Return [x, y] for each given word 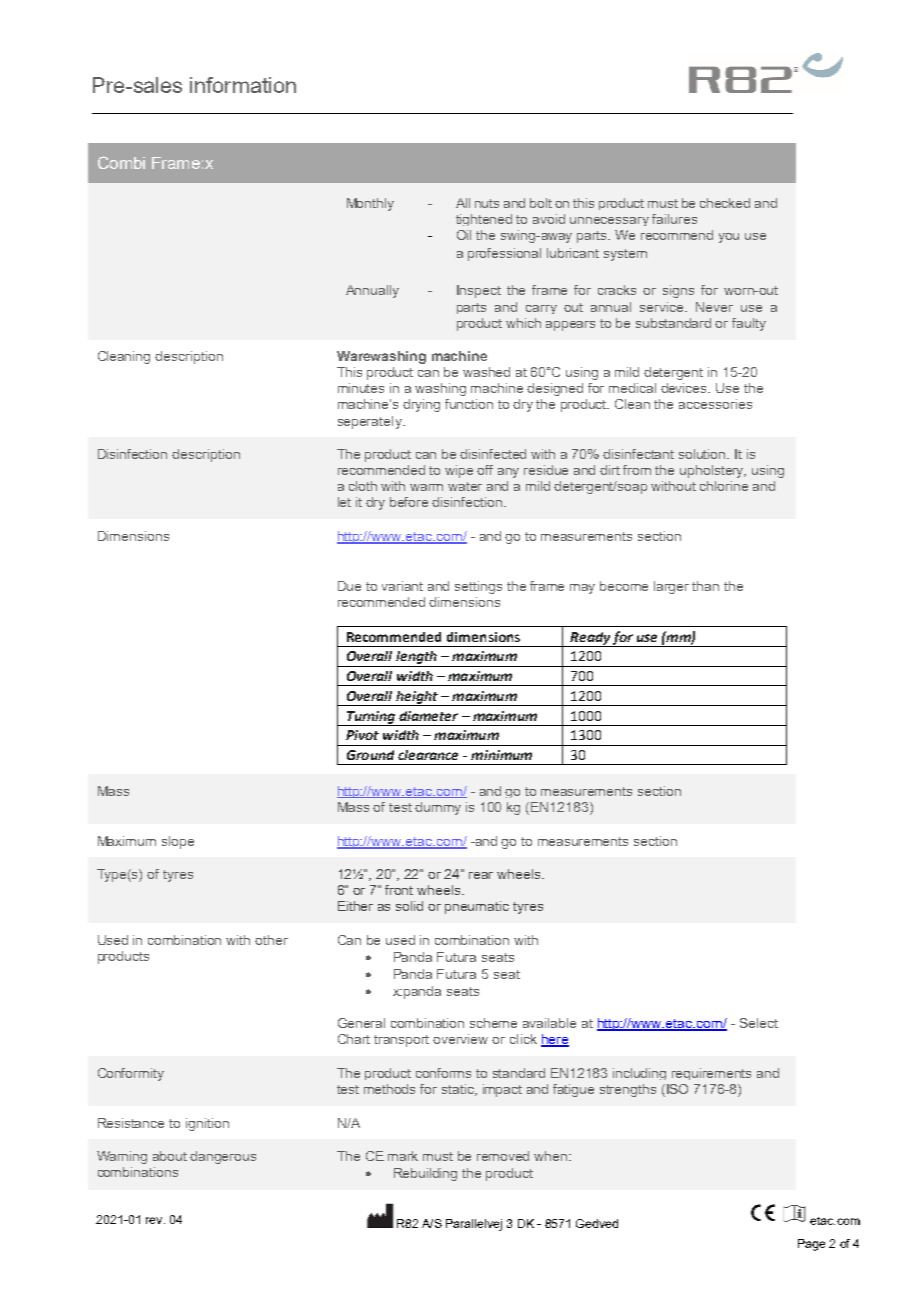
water [465, 486]
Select [759, 1023]
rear [481, 875]
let [344, 502]
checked [725, 203]
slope [178, 842]
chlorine [724, 486]
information [243, 85]
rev [155, 1220]
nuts [487, 203]
